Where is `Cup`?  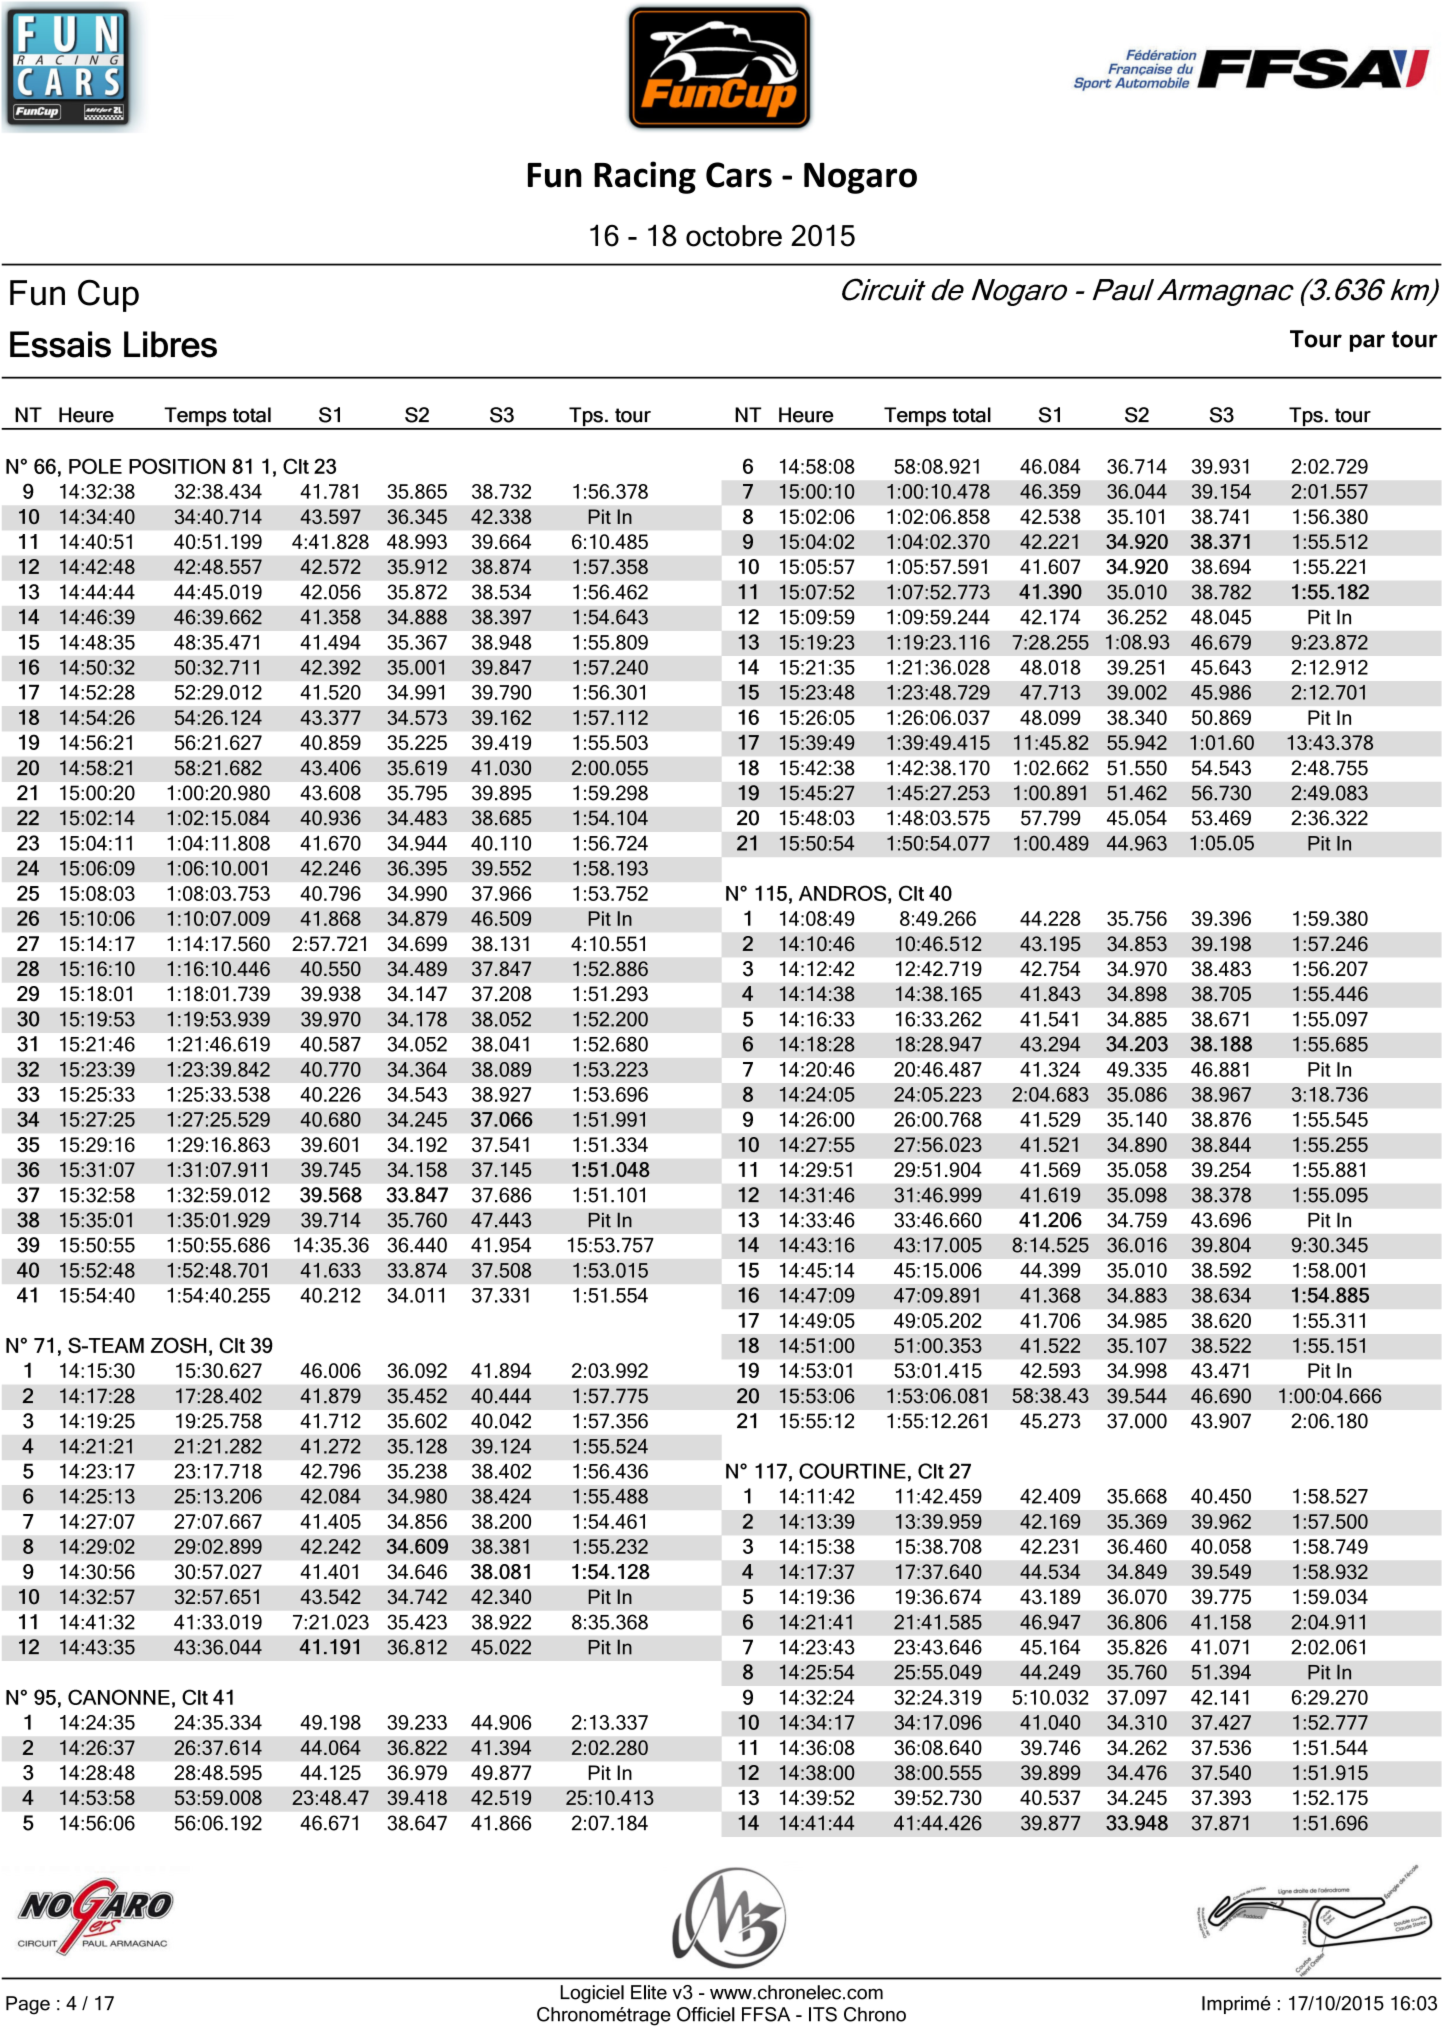 Cup is located at coordinates (108, 295).
